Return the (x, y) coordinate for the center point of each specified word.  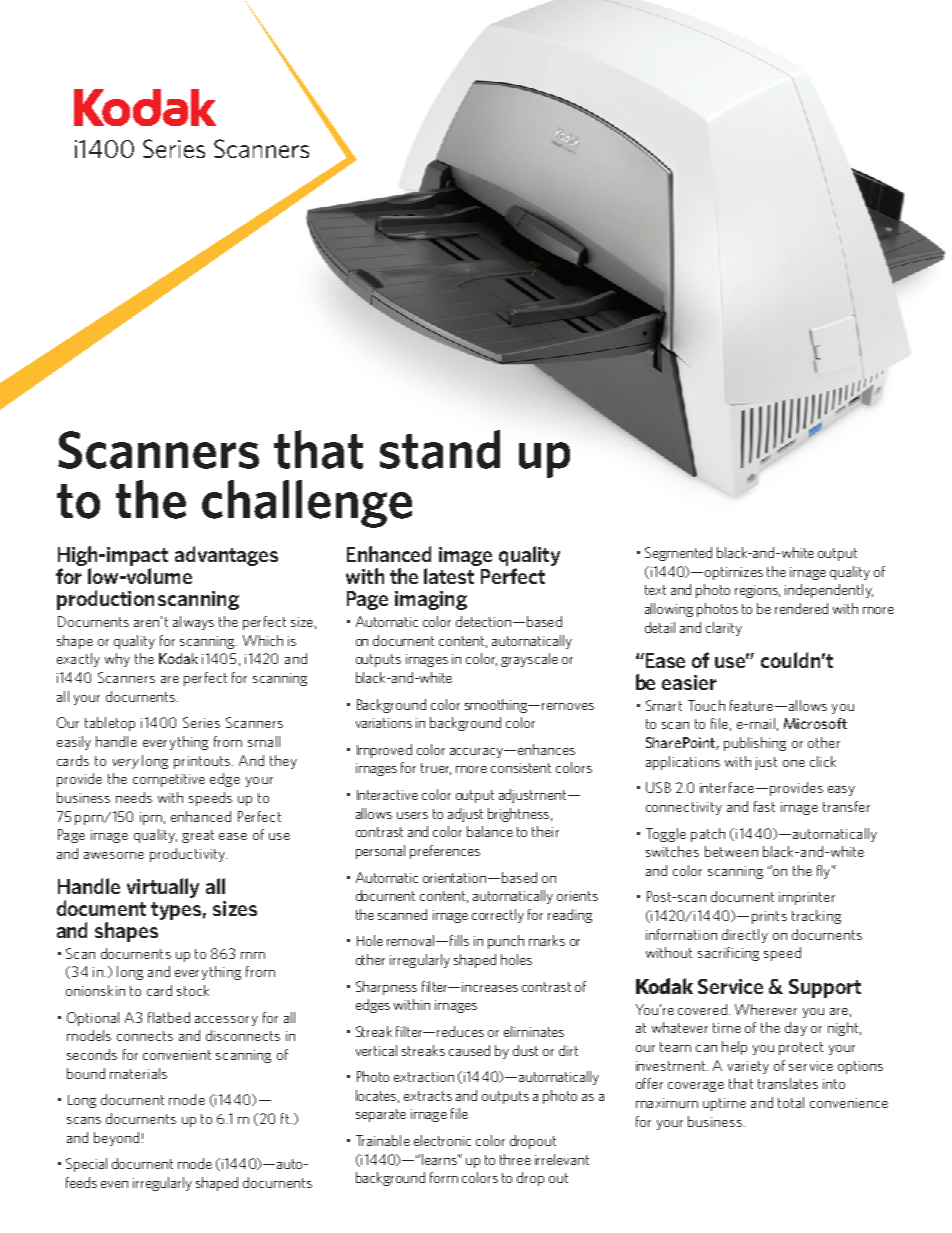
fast (764, 806)
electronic (442, 1140)
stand (440, 449)
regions (757, 591)
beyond (116, 1139)
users (412, 815)
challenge (307, 504)
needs (134, 797)
